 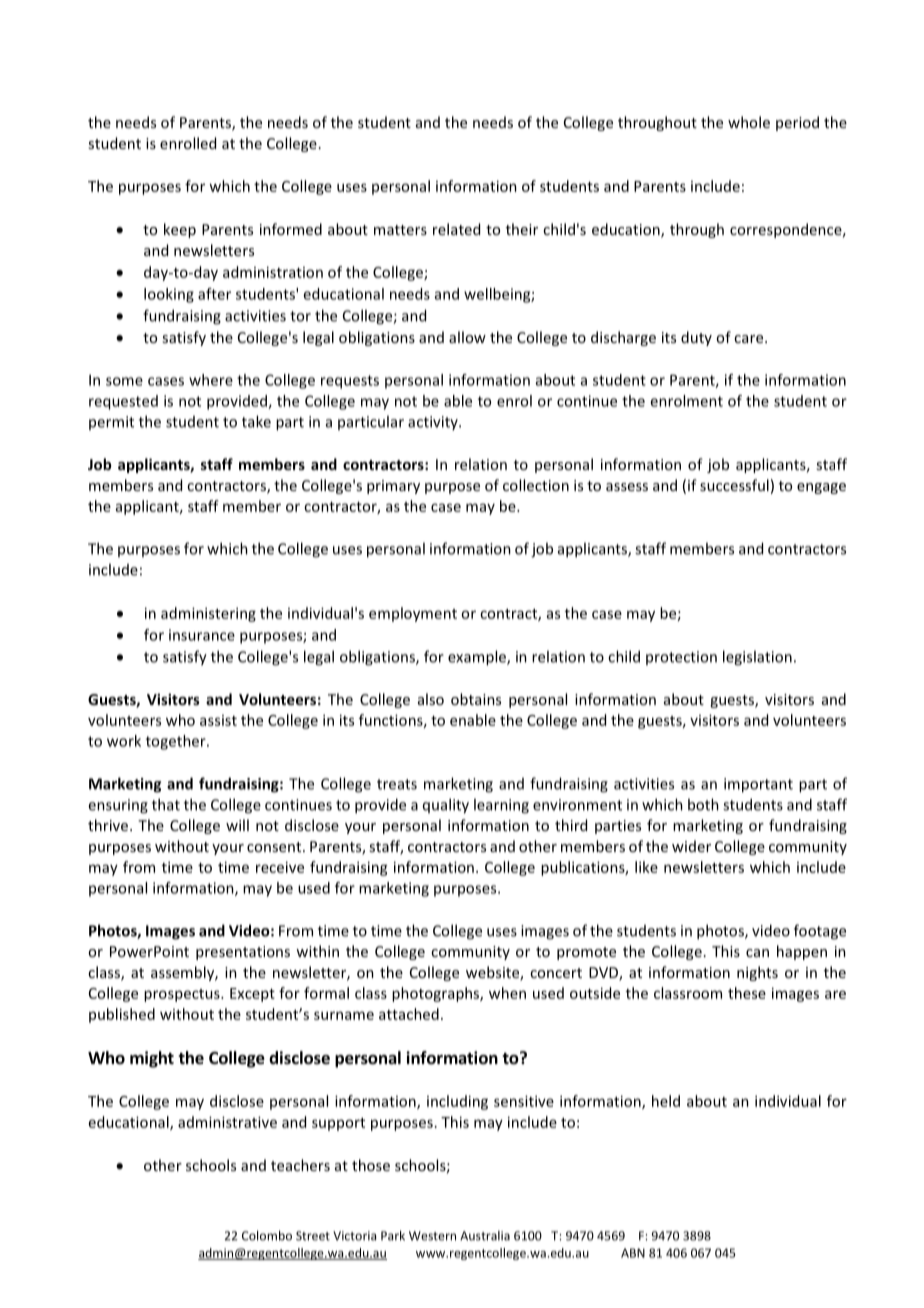 I want to click on whole, so click(x=749, y=122).
